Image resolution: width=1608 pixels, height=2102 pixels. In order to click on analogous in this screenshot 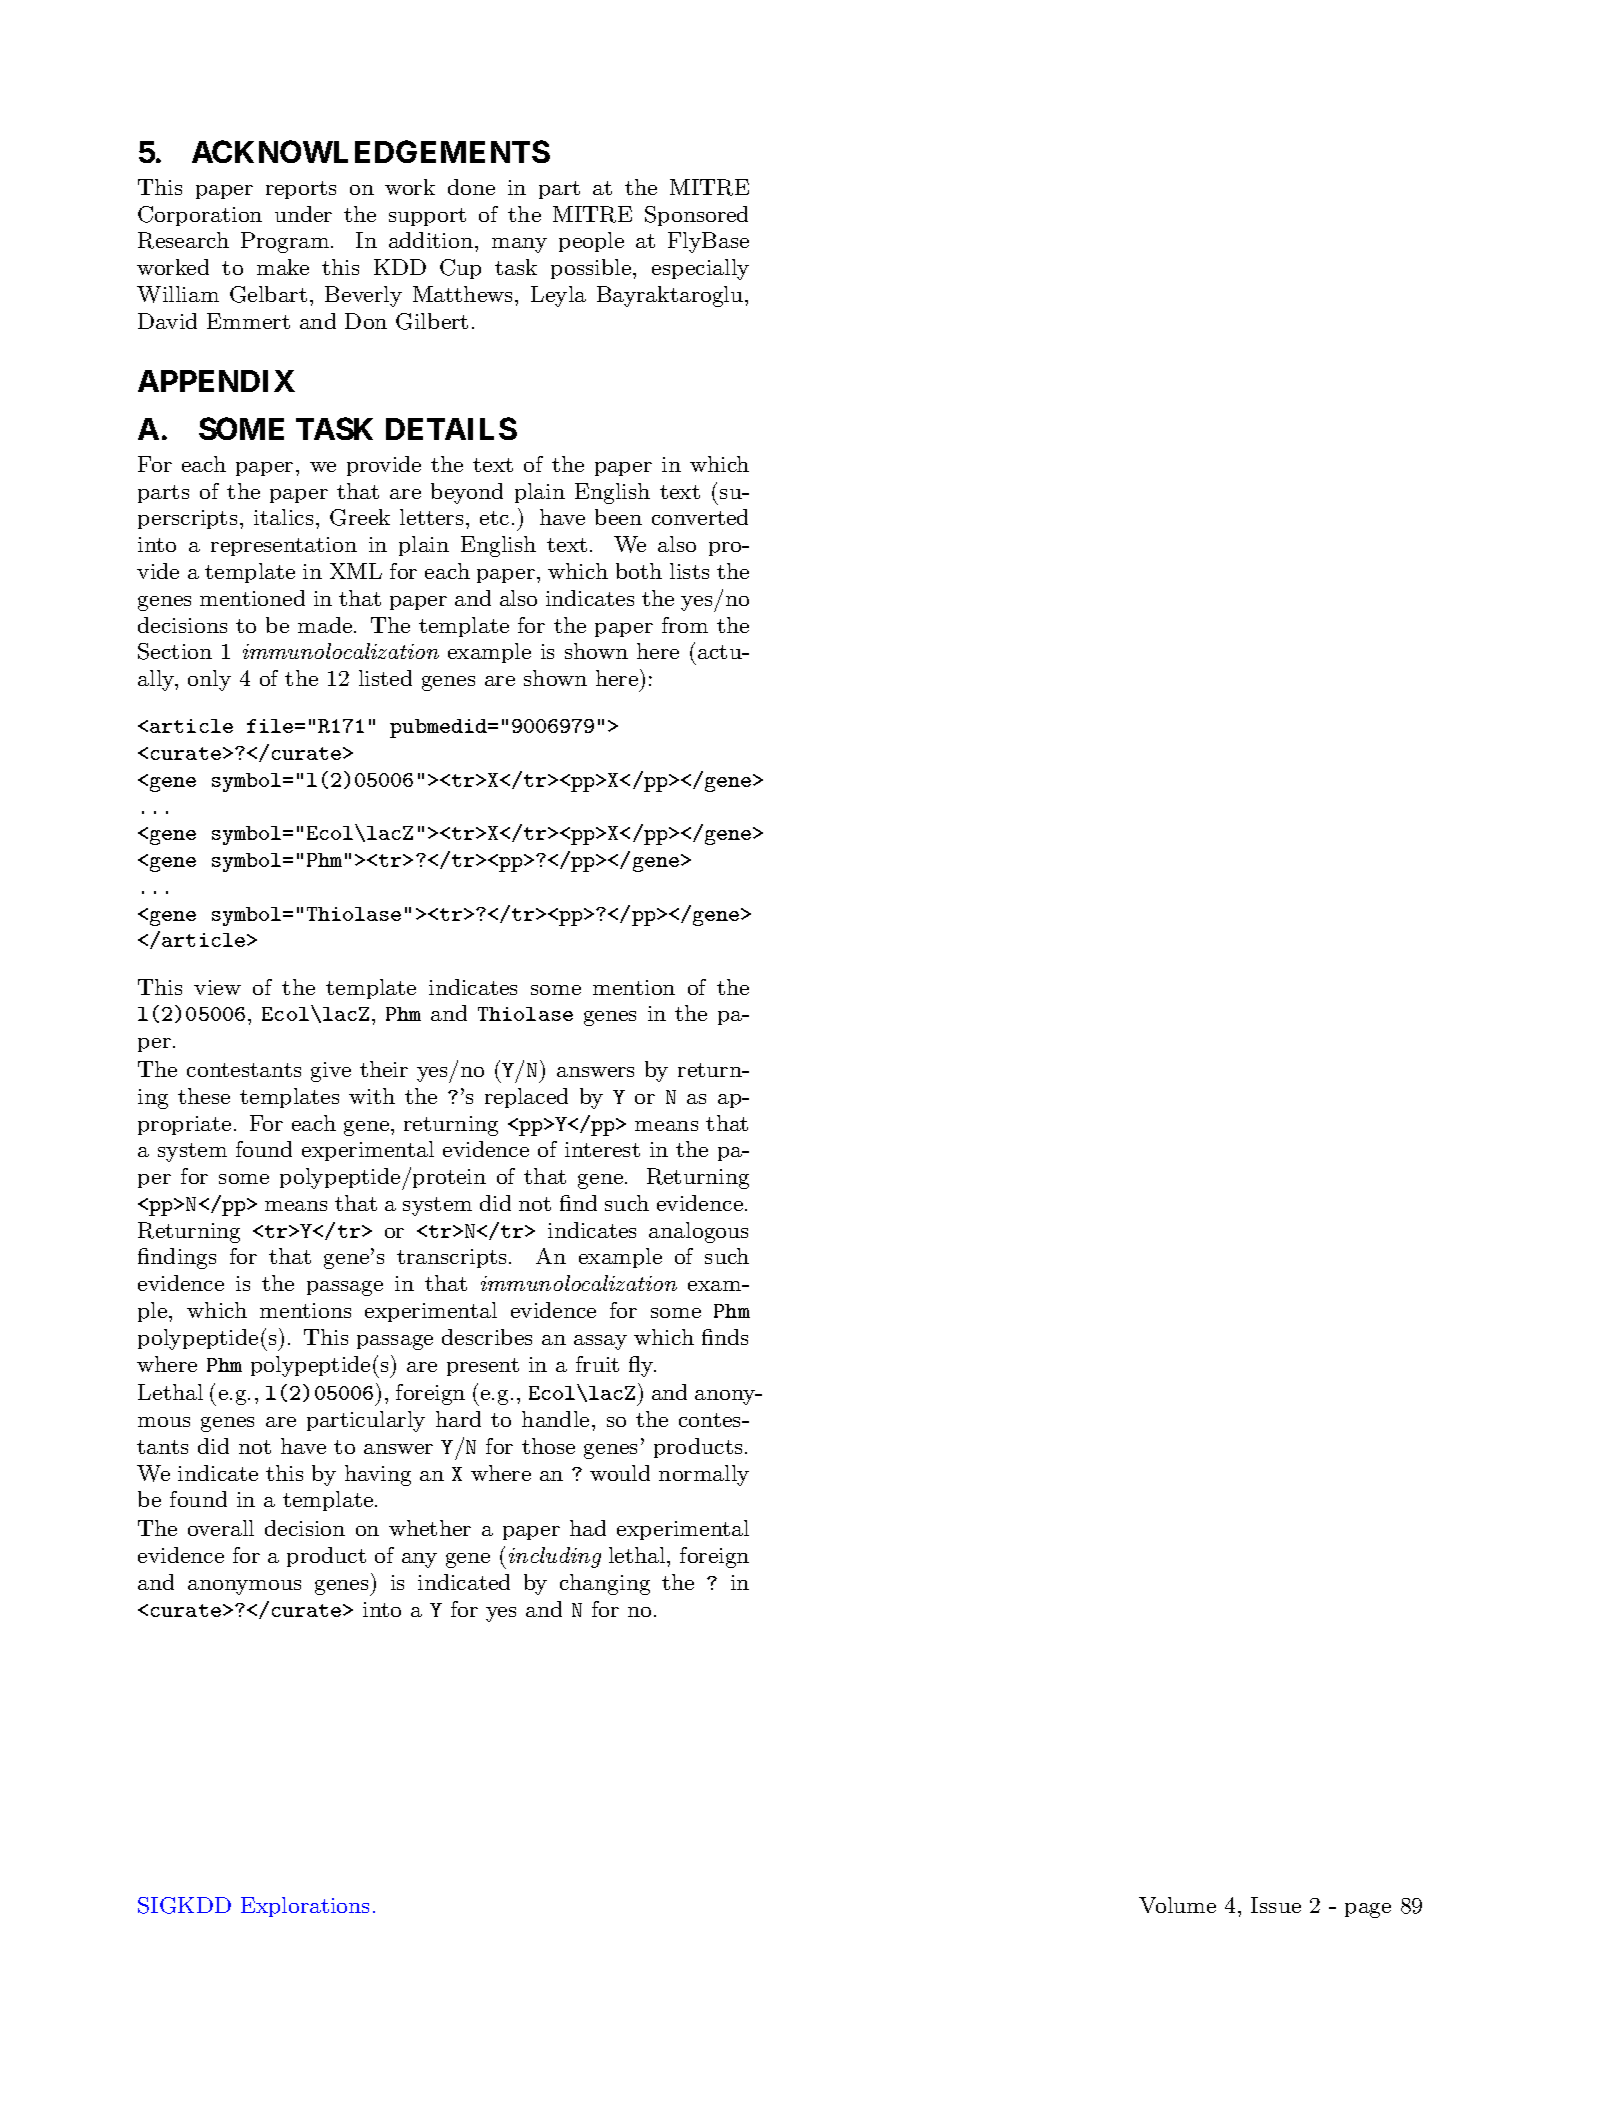, I will do `click(698, 1232)`.
